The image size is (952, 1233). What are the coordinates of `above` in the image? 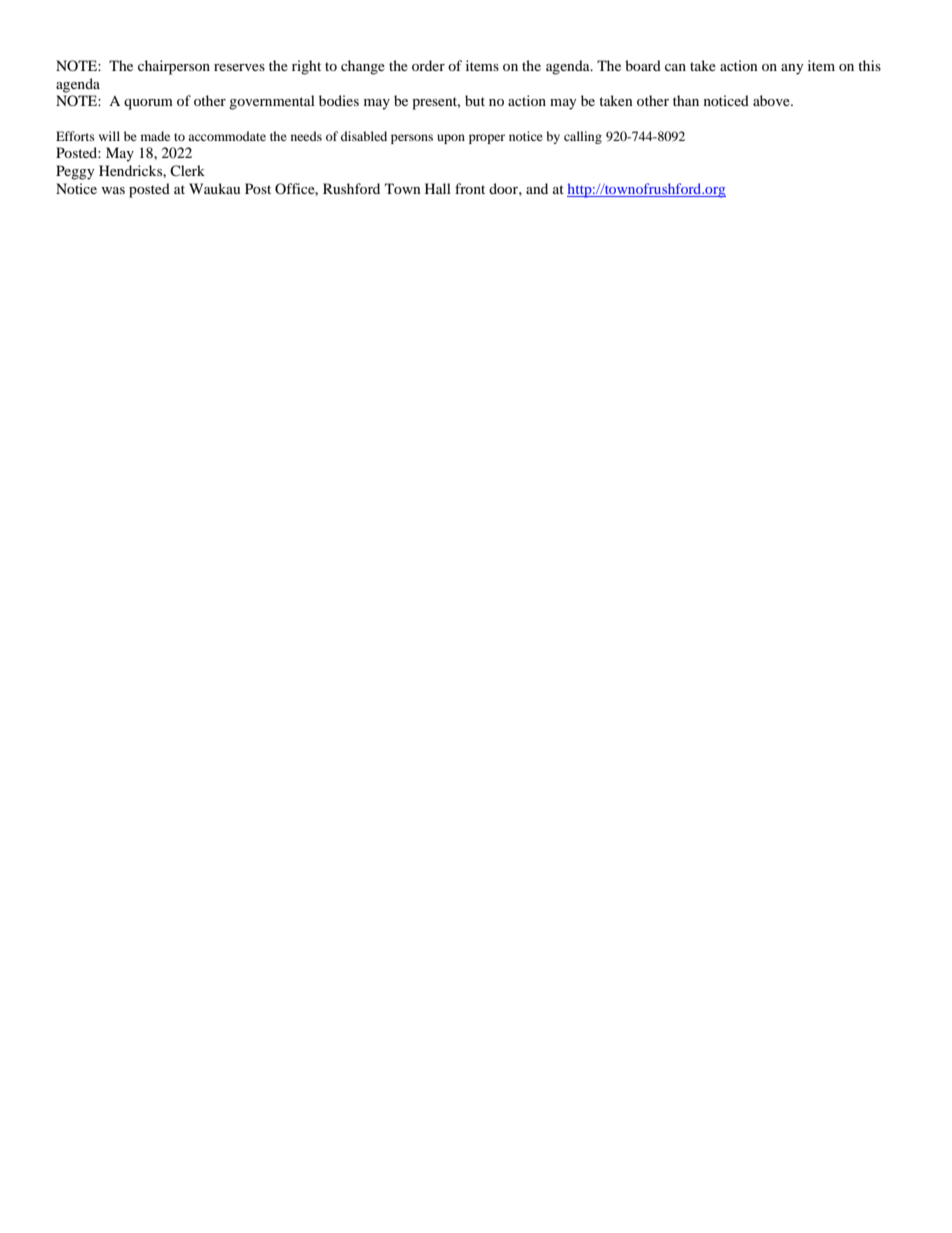 It's located at (772, 100).
